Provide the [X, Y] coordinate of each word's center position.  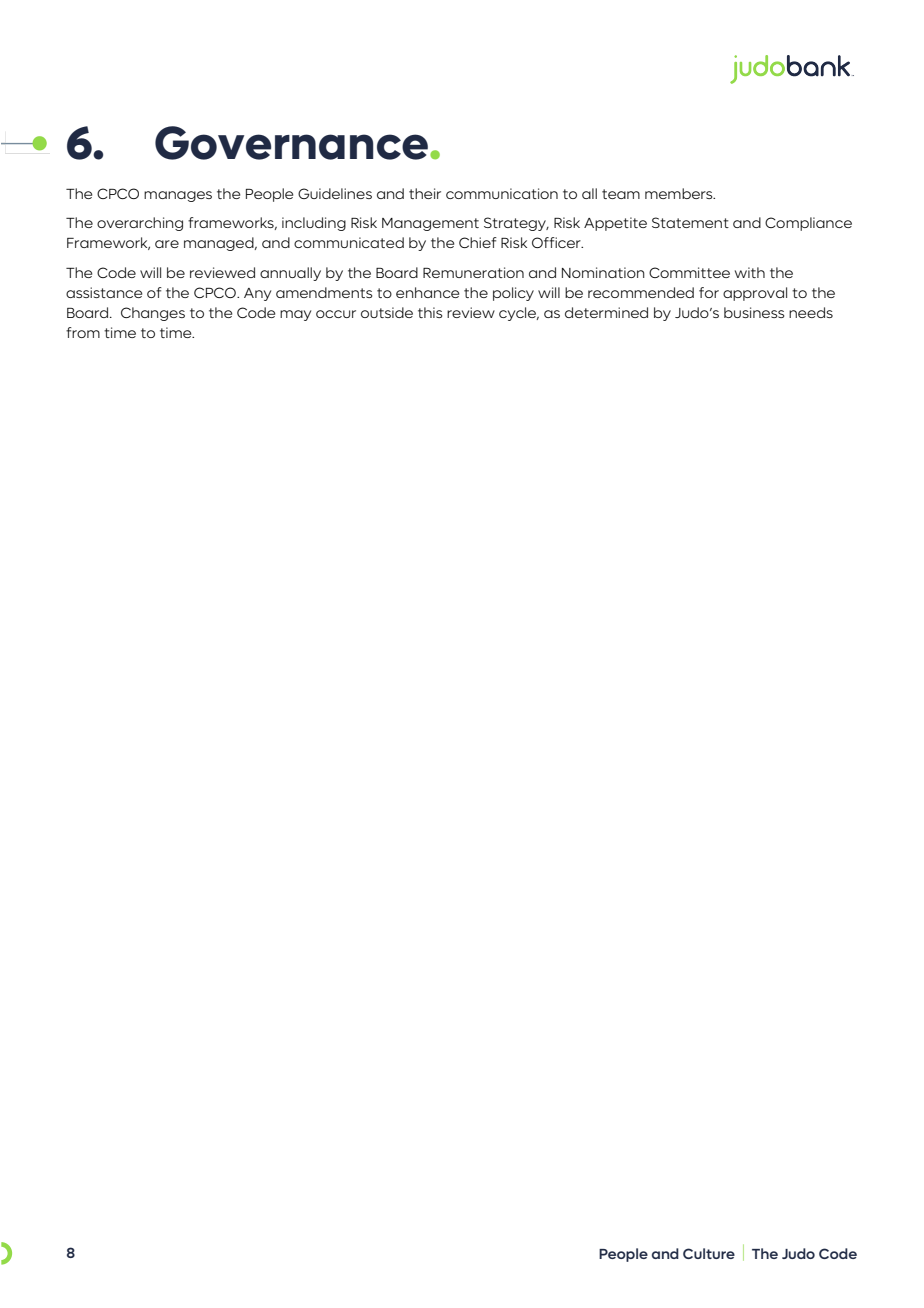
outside [387, 312]
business [754, 312]
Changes [153, 314]
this [430, 312]
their [425, 193]
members [680, 193]
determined [606, 312]
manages [178, 196]
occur [336, 314]
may [295, 315]
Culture [709, 1253]
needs [811, 312]
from [83, 332]
